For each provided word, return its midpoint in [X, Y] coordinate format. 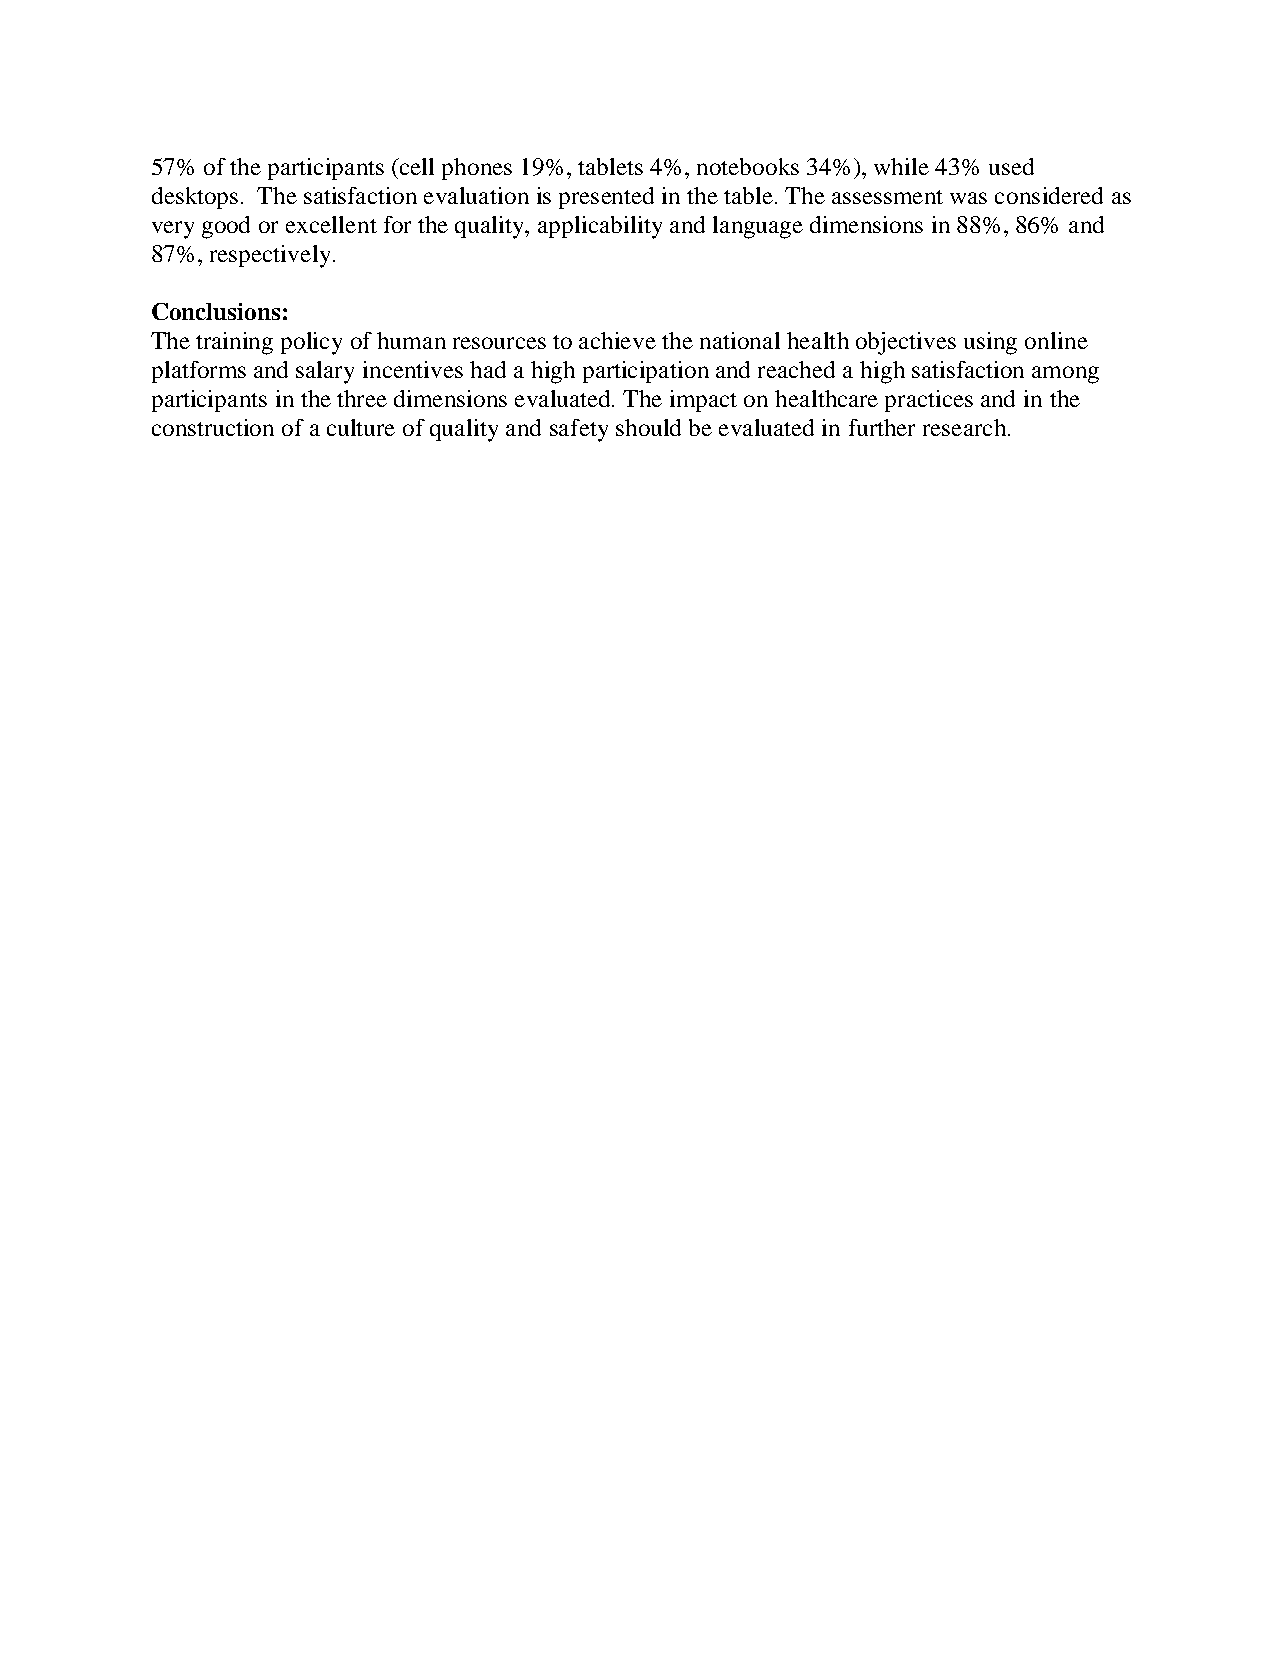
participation [646, 372]
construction [213, 427]
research [966, 427]
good [226, 227]
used [1011, 166]
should [648, 427]
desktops [195, 198]
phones [477, 169]
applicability [600, 227]
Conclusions [216, 311]
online [1056, 340]
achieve [617, 340]
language [758, 227]
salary [325, 372]
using [990, 343]
